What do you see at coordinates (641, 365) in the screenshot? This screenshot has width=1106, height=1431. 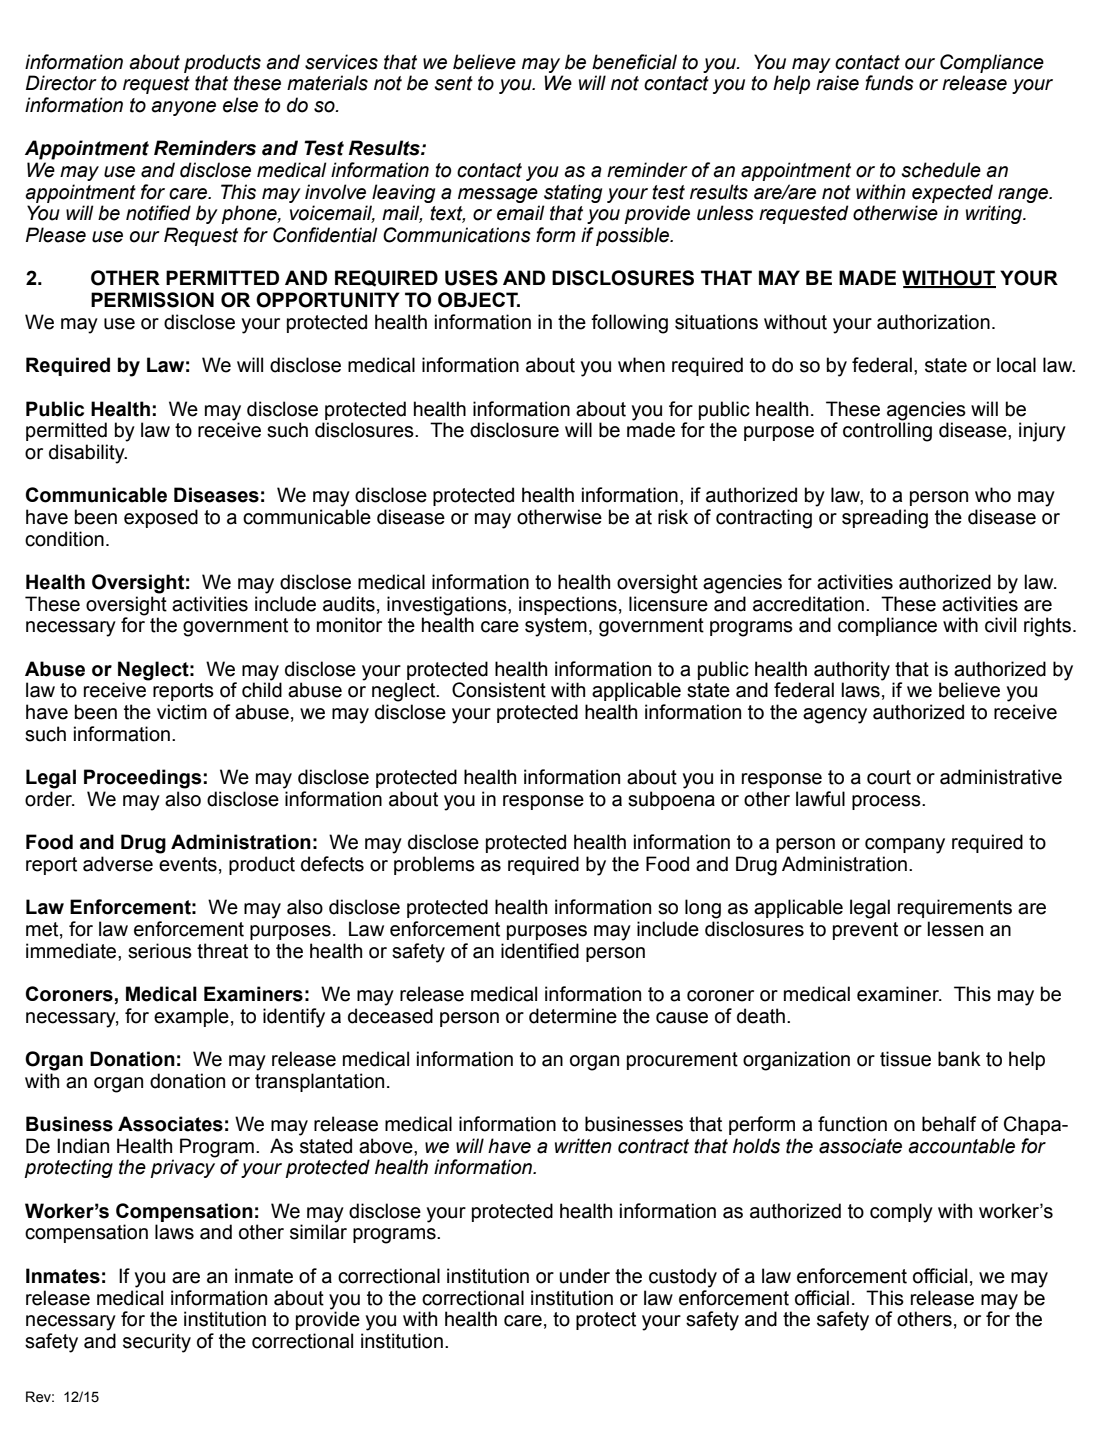 I see `when` at bounding box center [641, 365].
